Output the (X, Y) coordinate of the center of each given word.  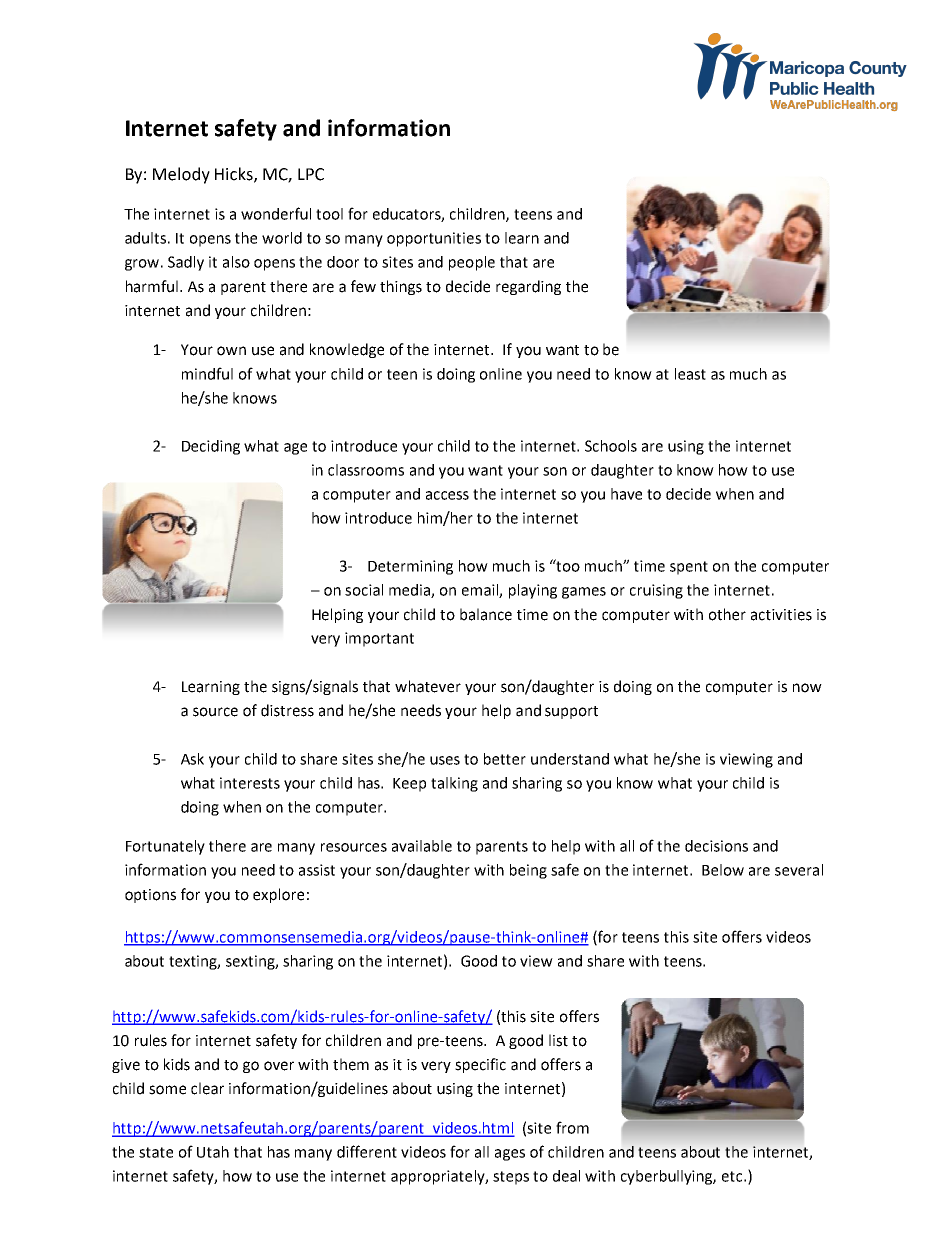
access (447, 495)
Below (723, 870)
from (572, 1127)
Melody (181, 175)
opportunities (434, 239)
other (727, 614)
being (528, 871)
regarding (528, 287)
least (690, 374)
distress (287, 710)
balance (486, 614)
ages (510, 1155)
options (150, 896)
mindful (207, 373)
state (156, 1152)
